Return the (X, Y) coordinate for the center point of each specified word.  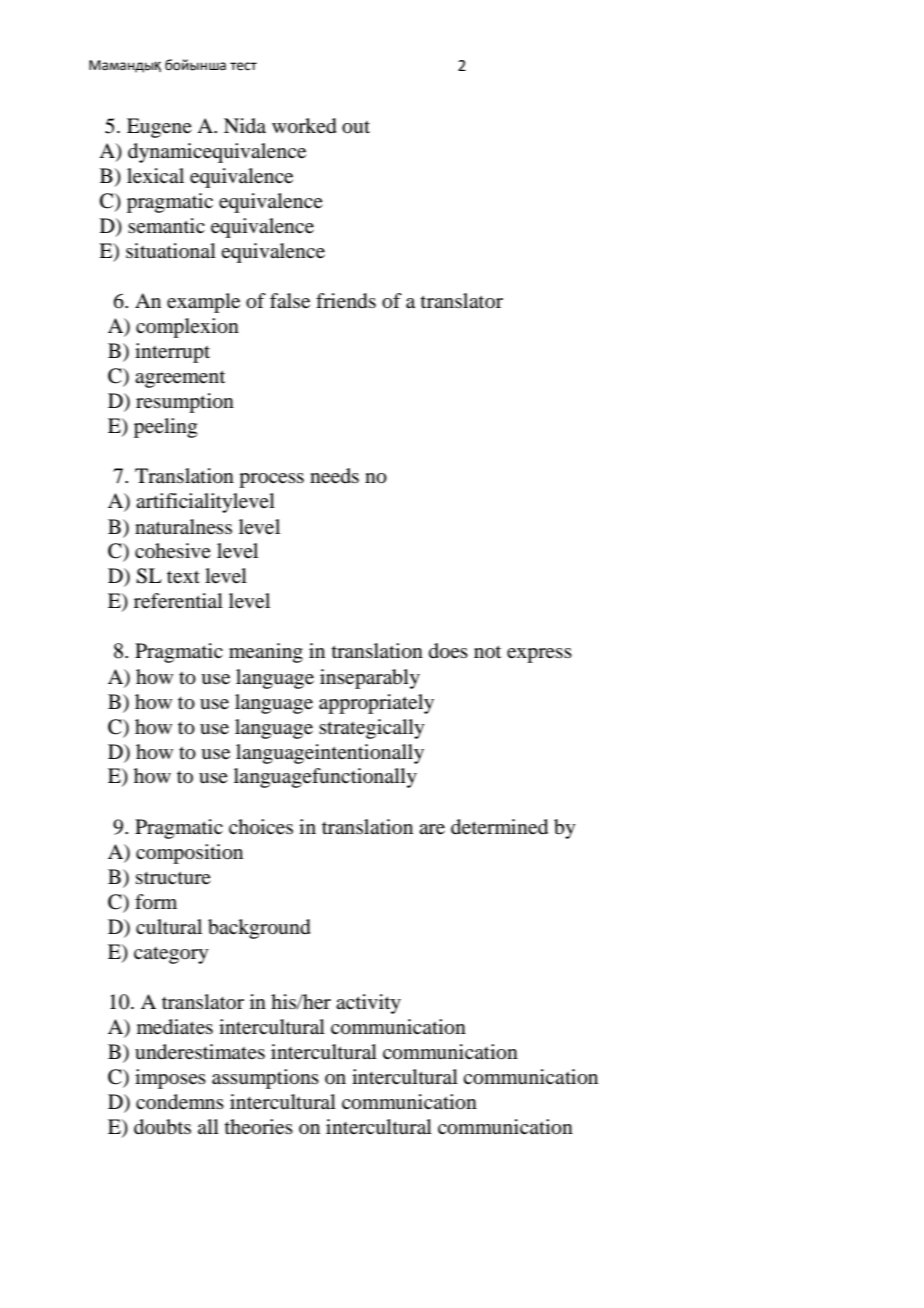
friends (346, 301)
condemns (180, 1102)
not (487, 651)
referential (178, 601)
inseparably (370, 679)
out (356, 127)
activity (368, 1004)
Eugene (159, 128)
